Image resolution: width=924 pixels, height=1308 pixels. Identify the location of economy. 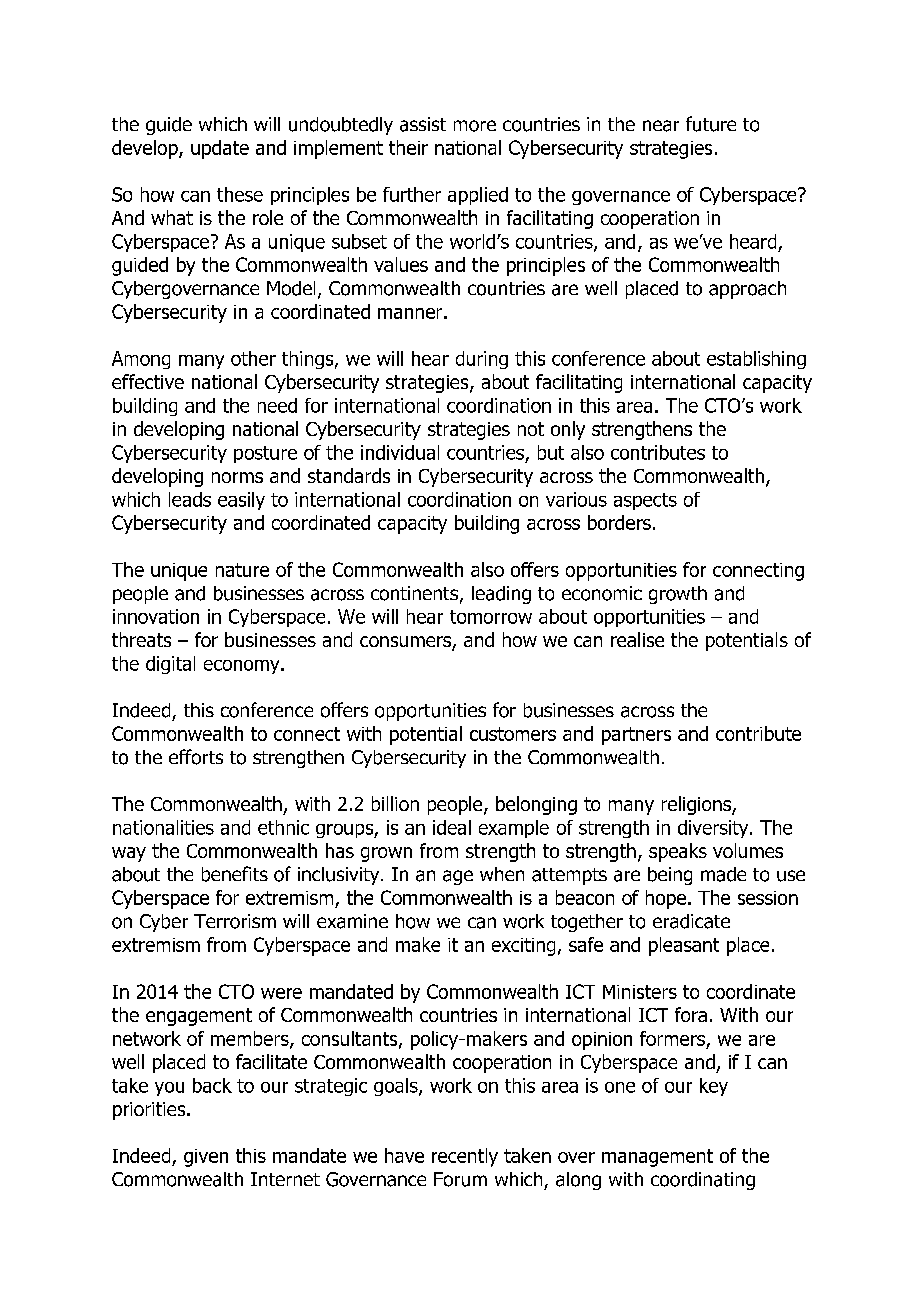
(243, 667).
